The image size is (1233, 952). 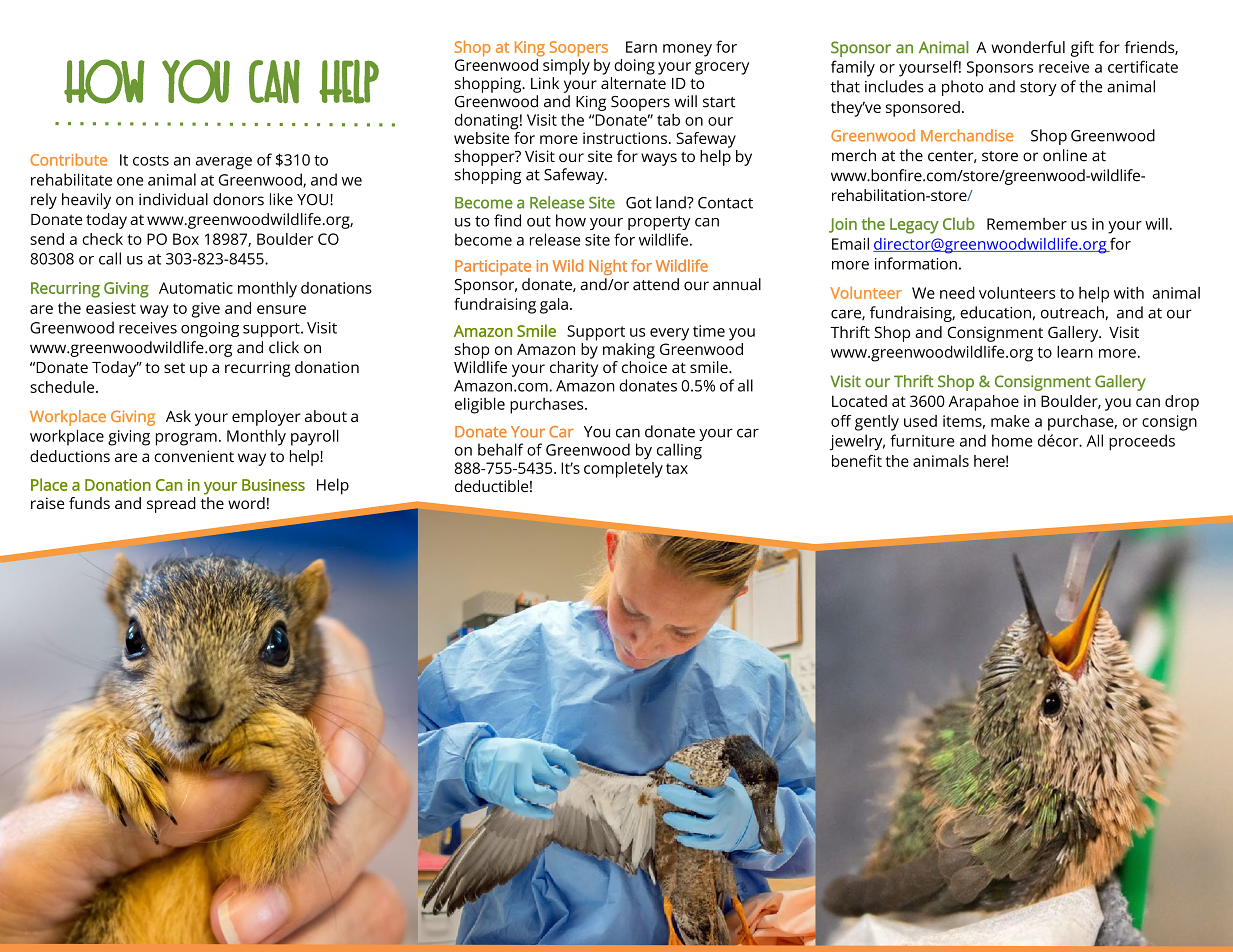 I want to click on Link, so click(x=545, y=83).
